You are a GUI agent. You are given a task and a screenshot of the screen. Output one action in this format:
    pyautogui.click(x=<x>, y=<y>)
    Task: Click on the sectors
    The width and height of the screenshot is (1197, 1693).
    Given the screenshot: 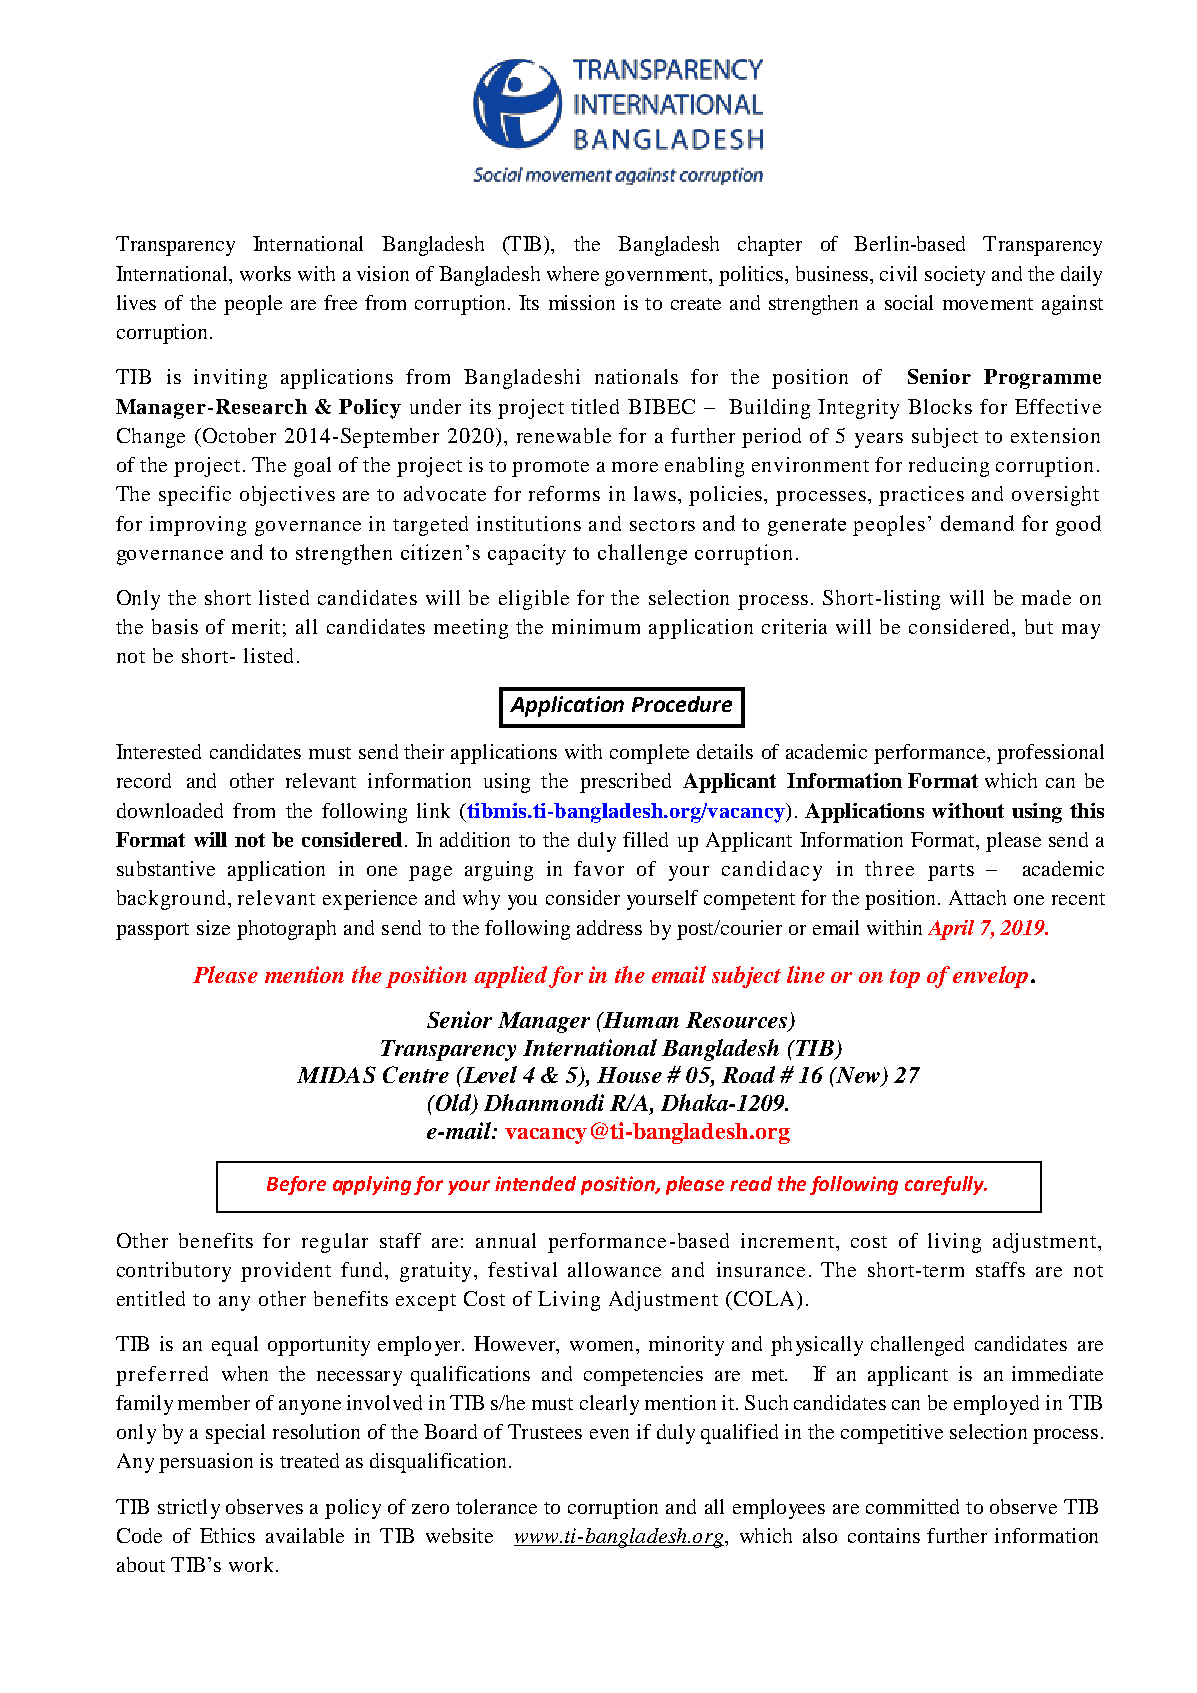 What is the action you would take?
    pyautogui.click(x=662, y=525)
